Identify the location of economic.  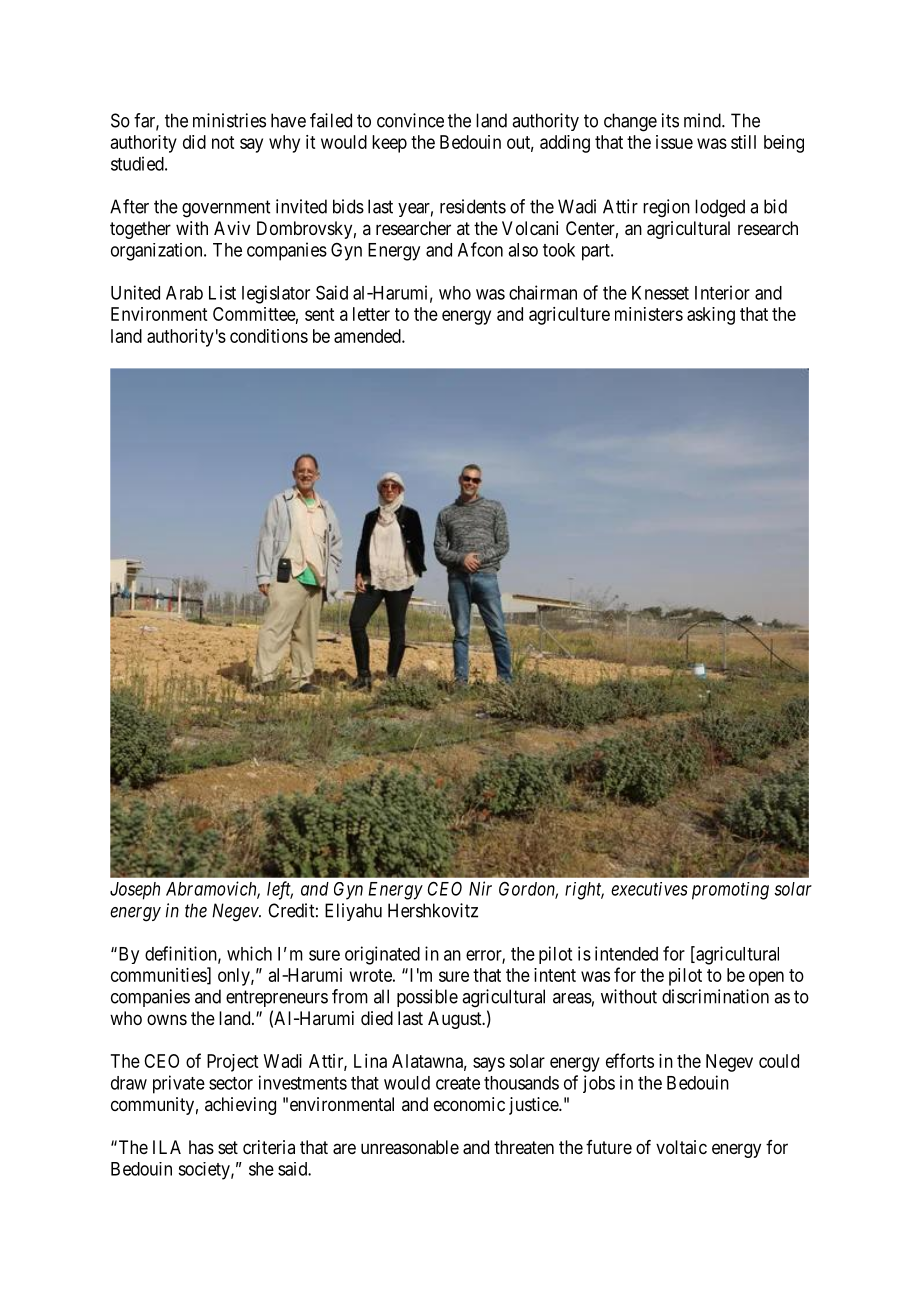
(469, 1104).
